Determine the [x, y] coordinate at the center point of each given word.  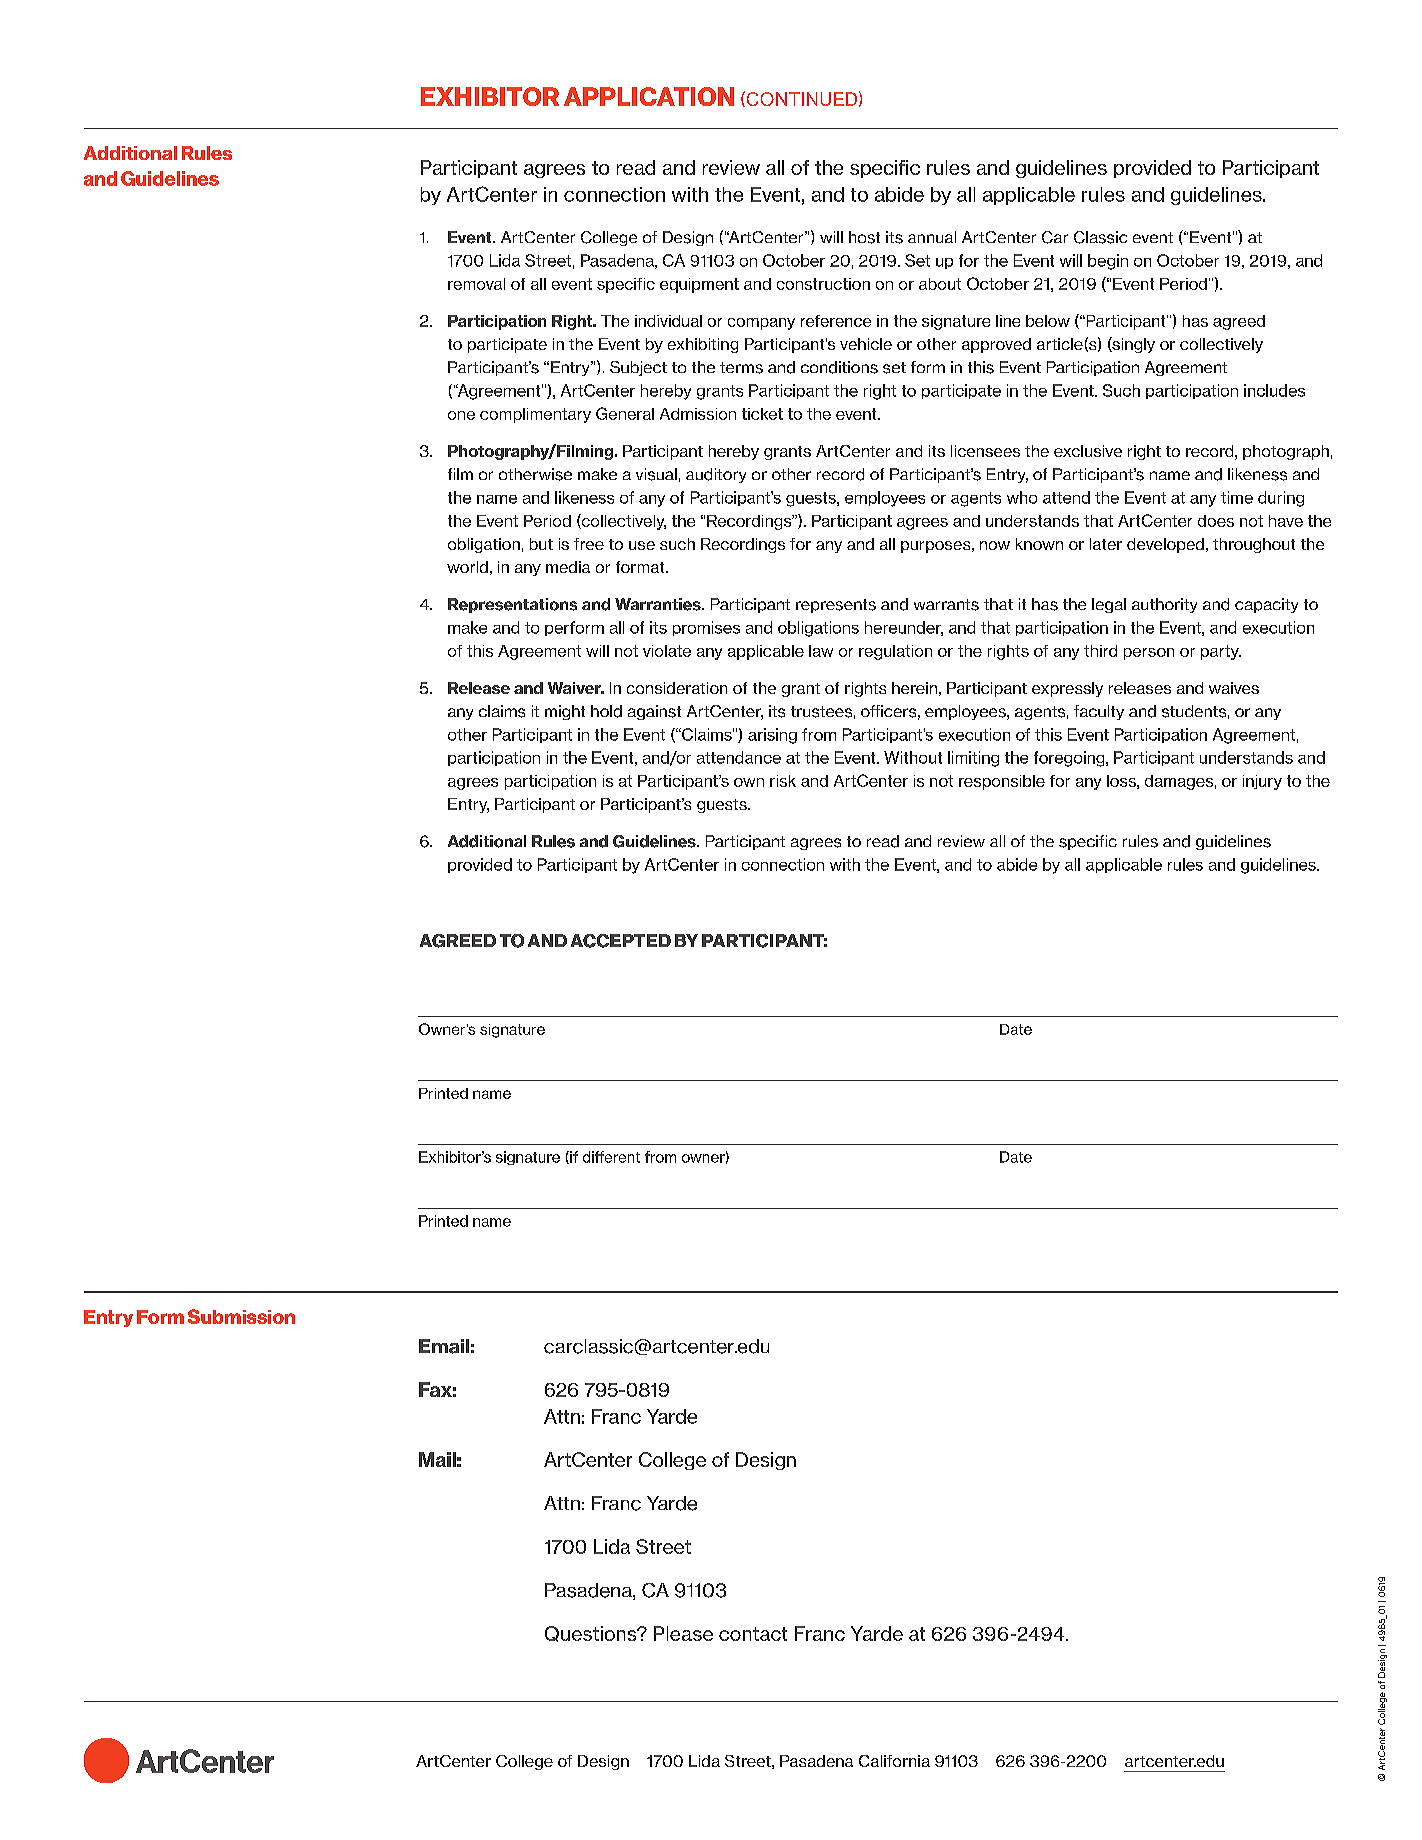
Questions [592, 1634]
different [611, 1157]
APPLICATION [649, 96]
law [821, 651]
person [1149, 654]
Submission [241, 1316]
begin [1108, 262]
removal [476, 284]
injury [1262, 782]
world [467, 567]
